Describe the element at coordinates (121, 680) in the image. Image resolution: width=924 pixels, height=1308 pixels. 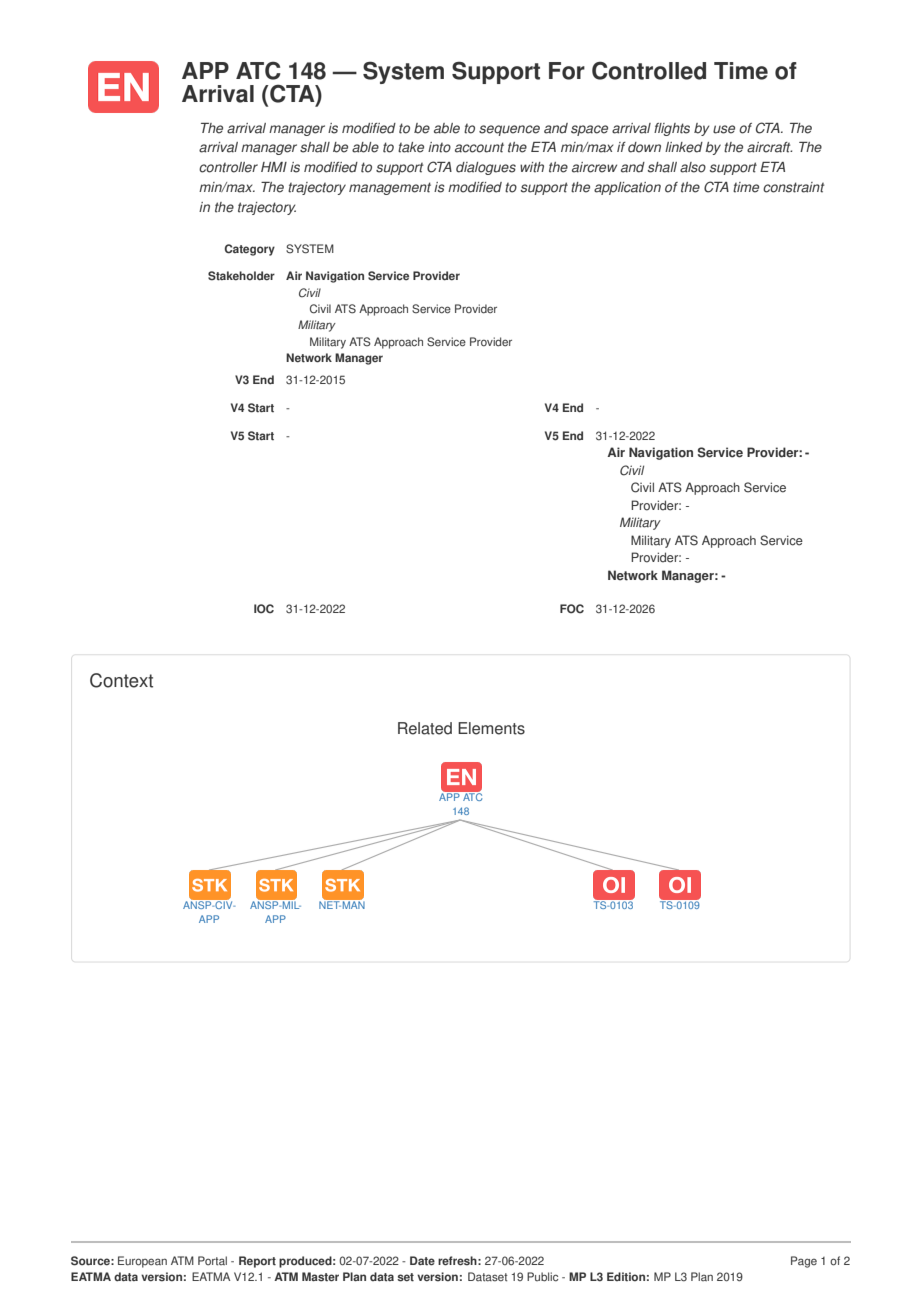
I see `Context` at that location.
